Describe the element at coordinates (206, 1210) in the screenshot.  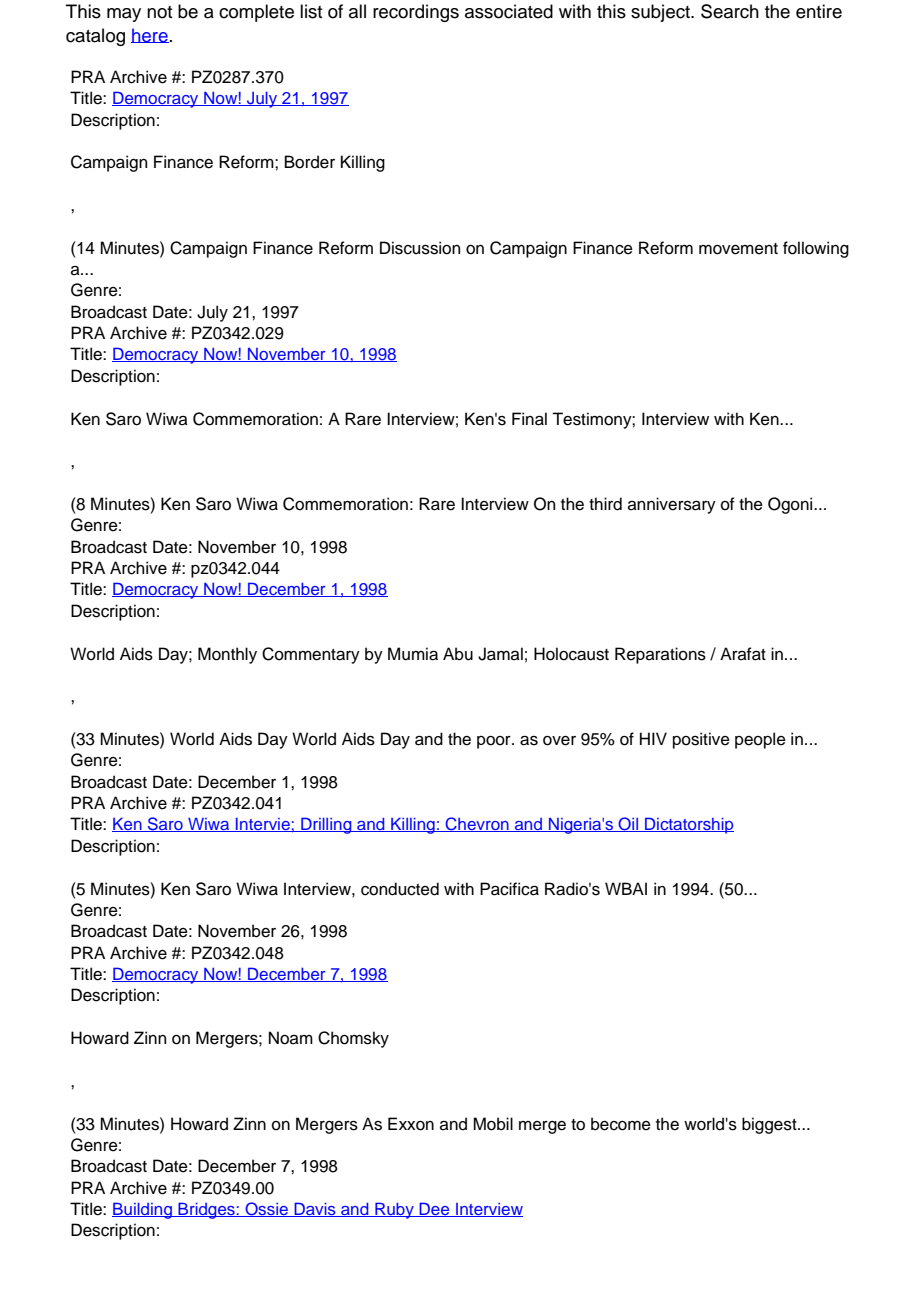
I see `Bridges` at that location.
